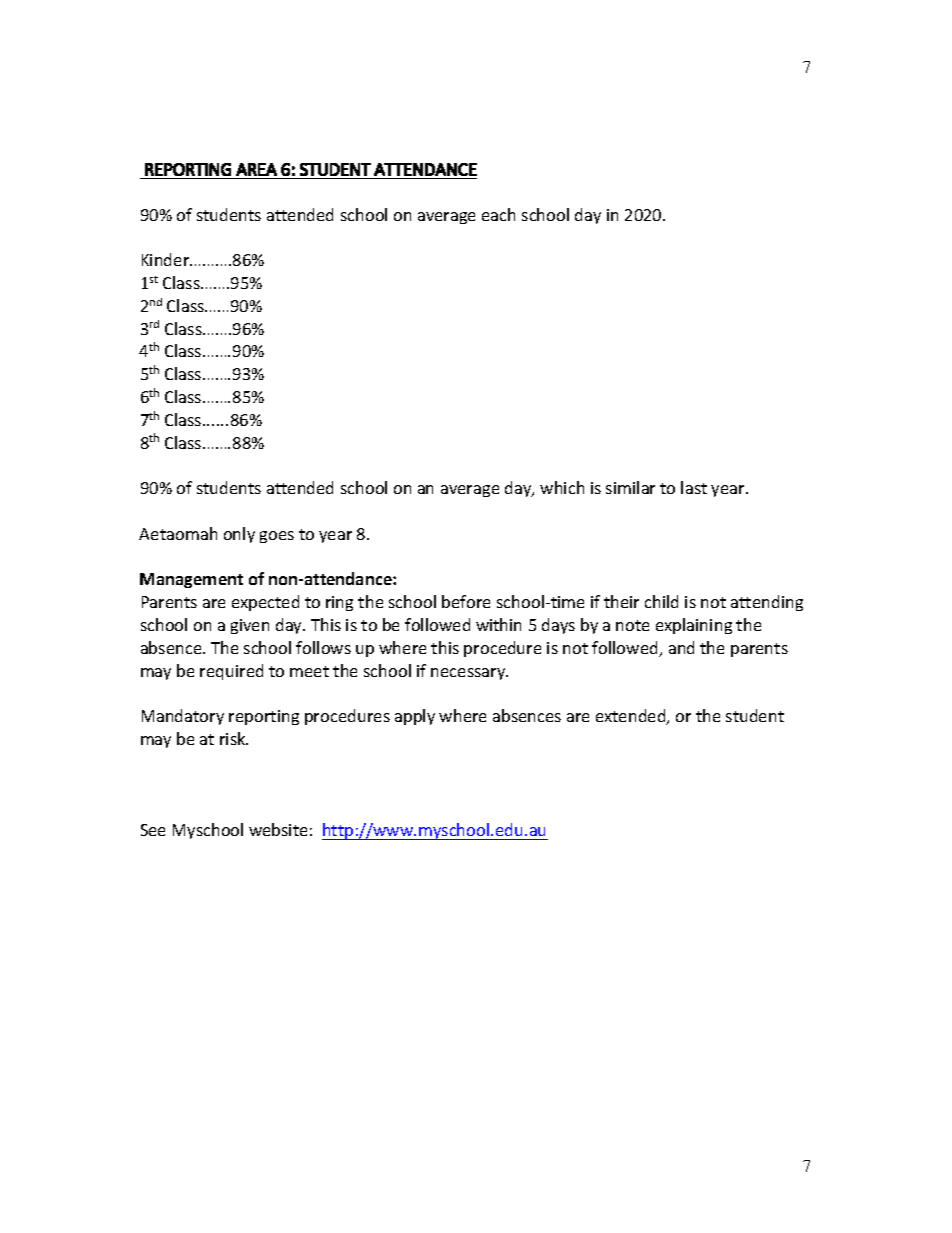 The height and width of the screenshot is (1233, 952). What do you see at coordinates (256, 169) in the screenshot?
I see `AREA` at bounding box center [256, 169].
